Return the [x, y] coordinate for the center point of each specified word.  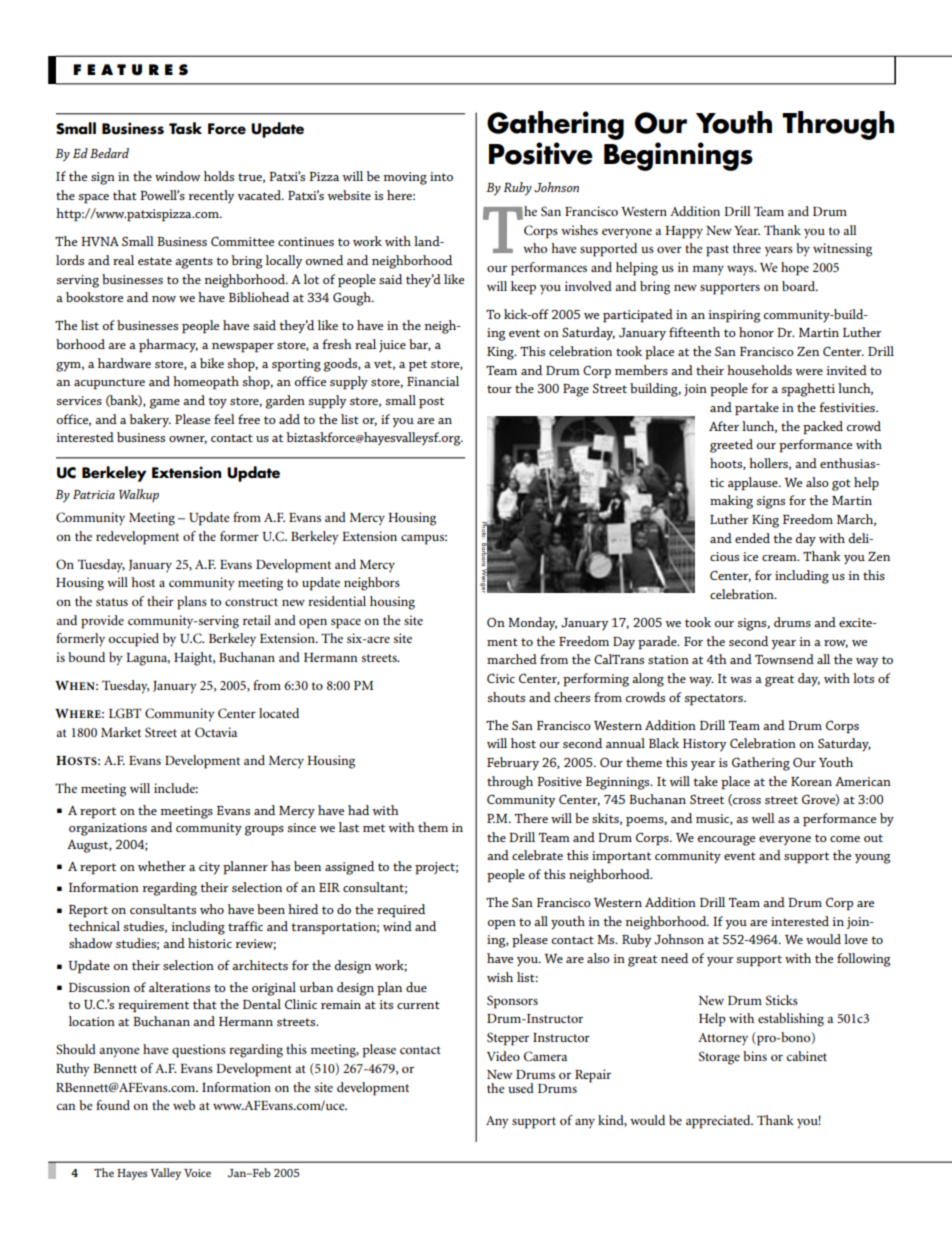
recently [211, 197]
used [521, 1088]
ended [752, 538]
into [441, 176]
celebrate [537, 855]
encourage [726, 841]
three [747, 248]
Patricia [94, 494]
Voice [197, 1173]
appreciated [719, 1122]
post [431, 403]
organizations [108, 829]
